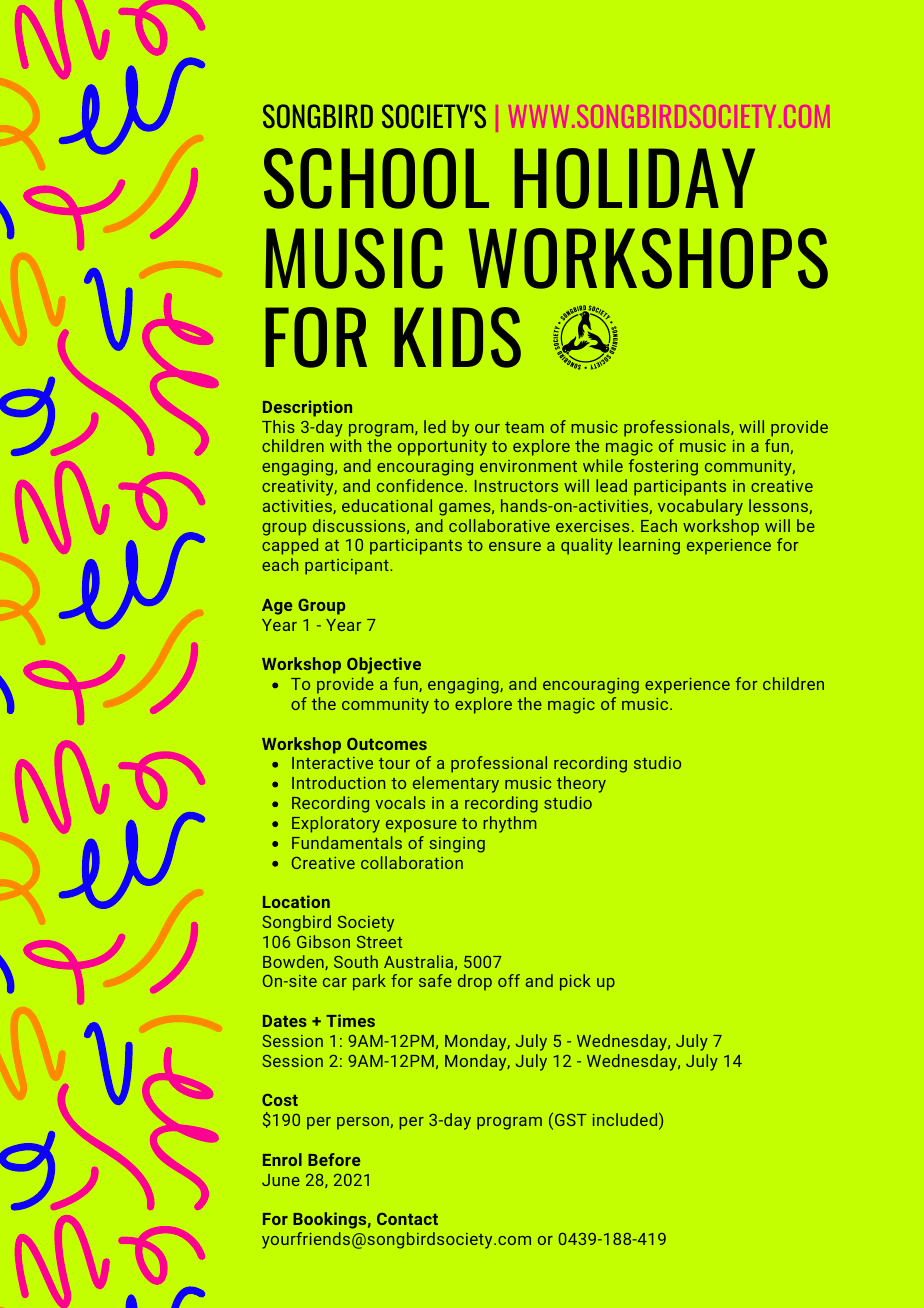 This page has height=1308, width=924. I want to click on HOLIDAY, so click(634, 178).
